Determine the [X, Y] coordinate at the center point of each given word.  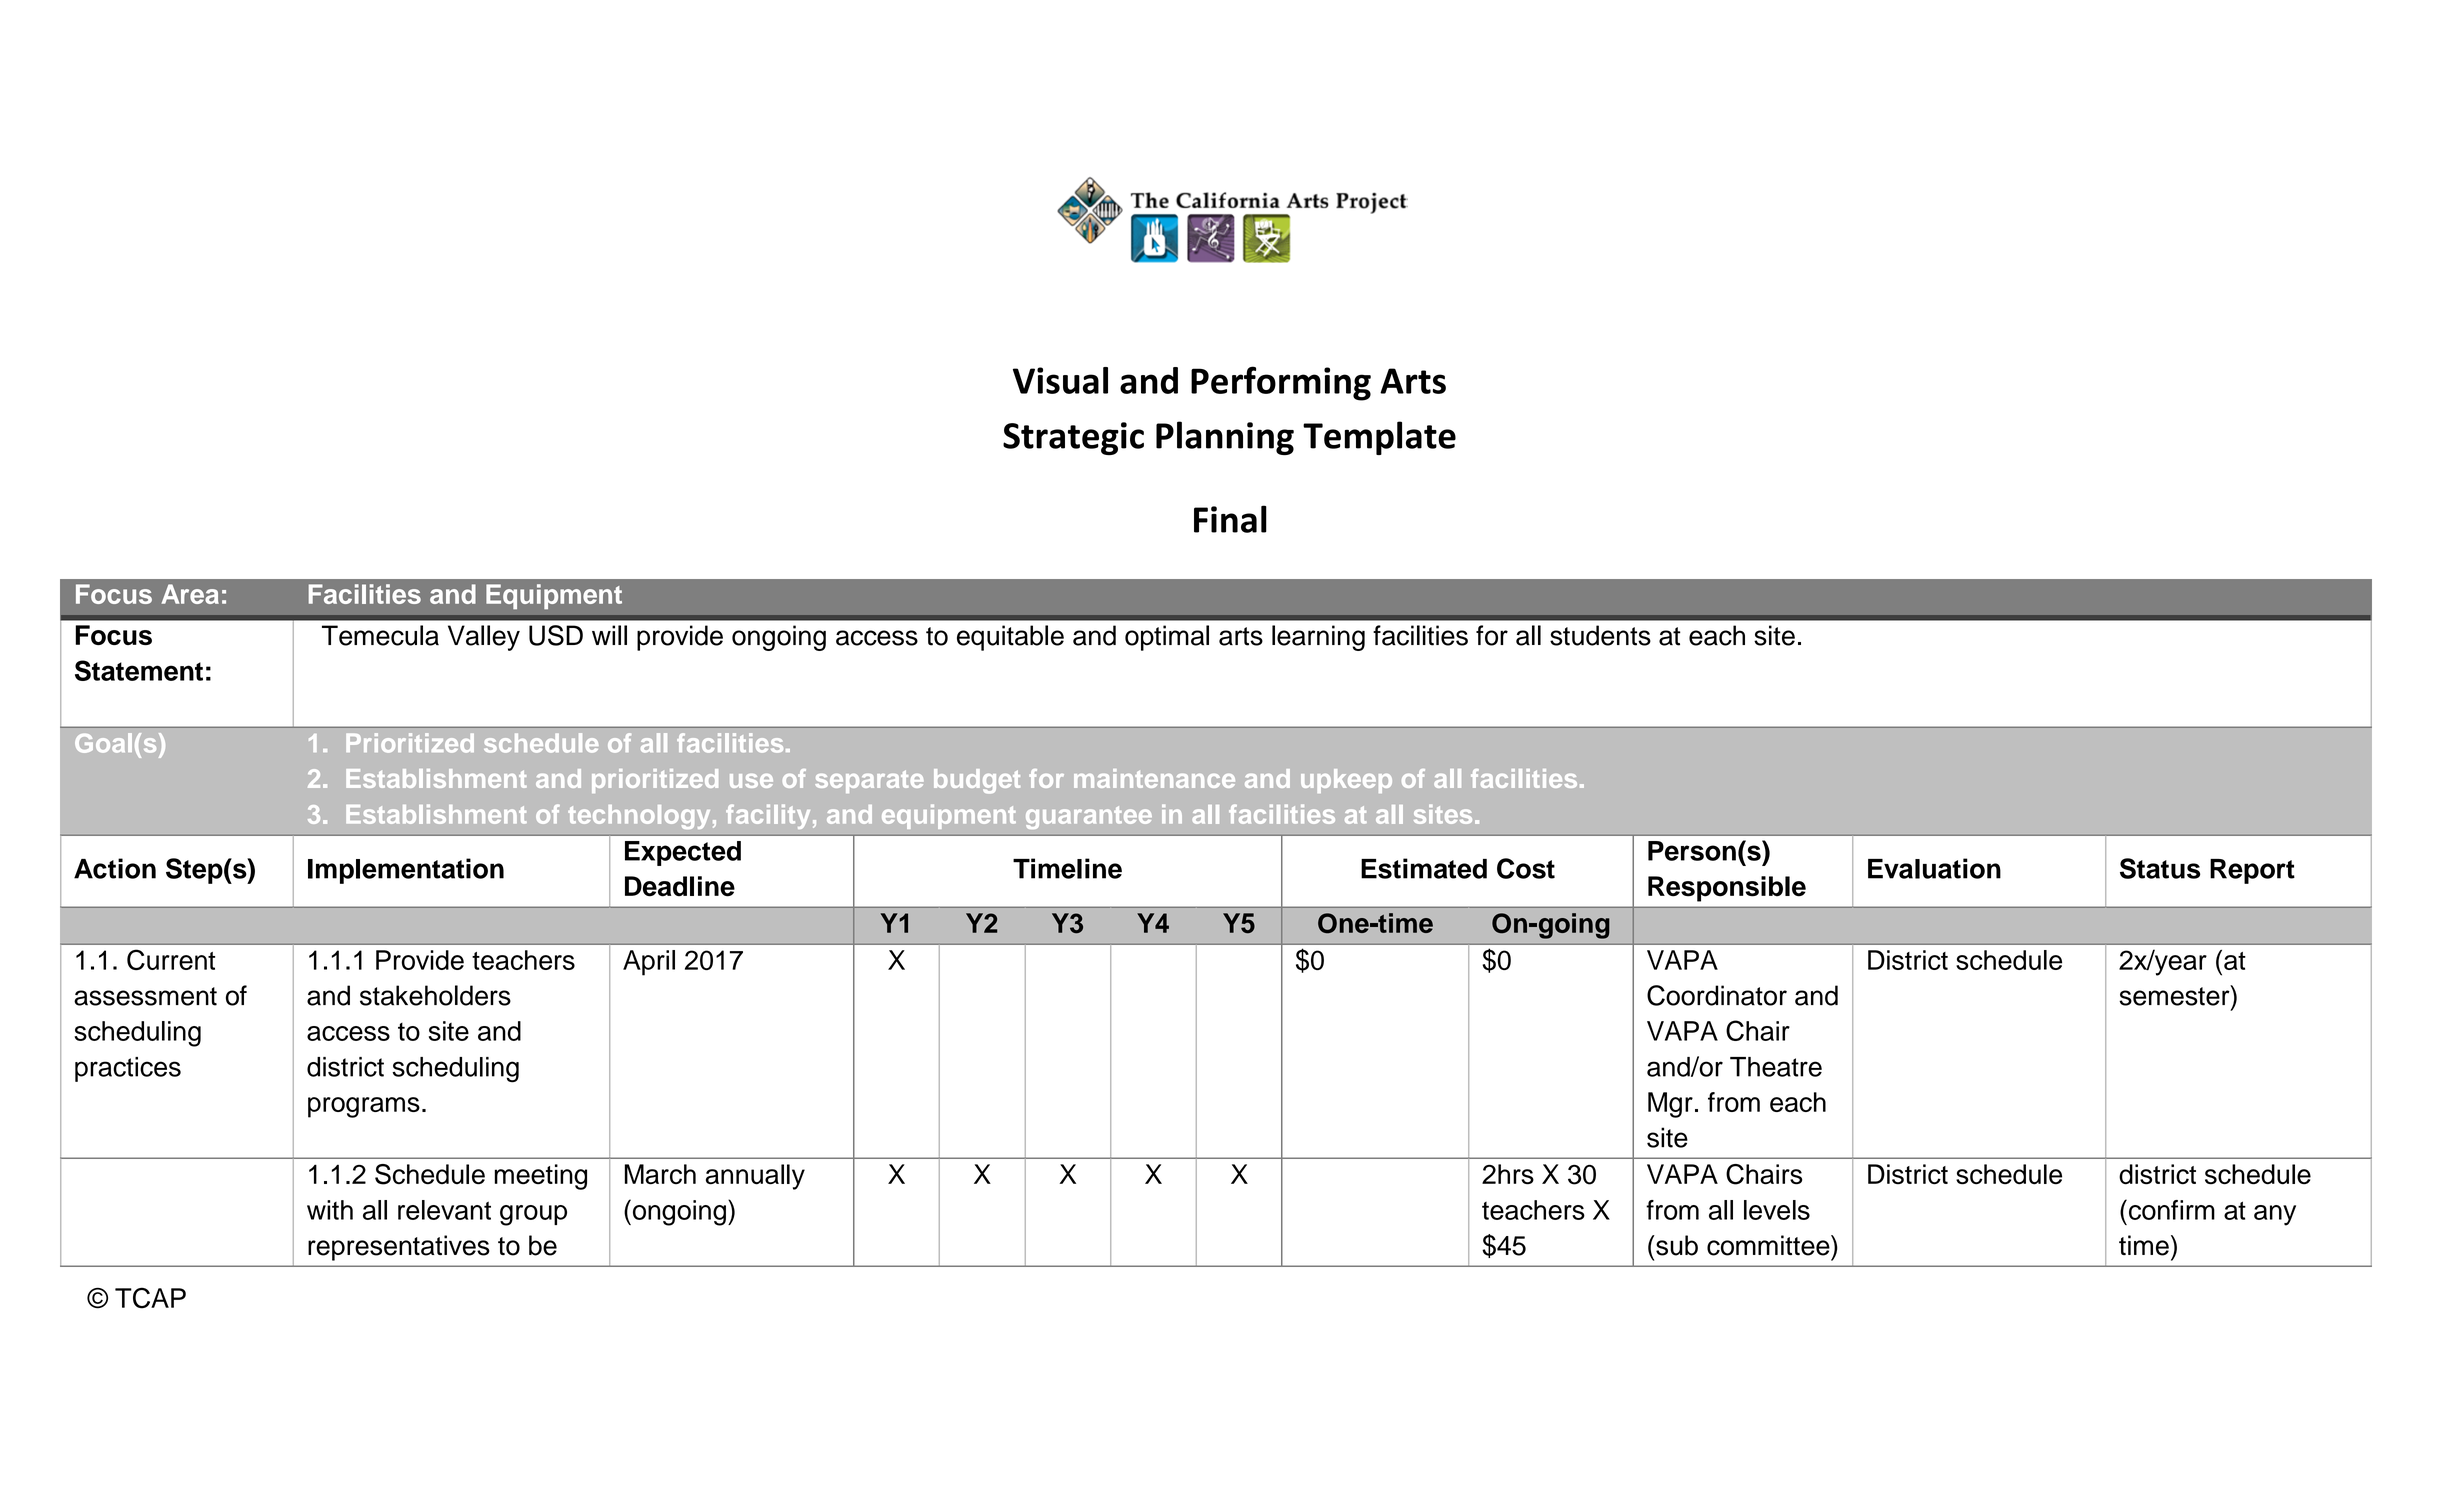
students [1600, 635]
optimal [1167, 638]
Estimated [1424, 868]
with [330, 1210]
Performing [1281, 383]
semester [2175, 995]
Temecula [380, 635]
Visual [1060, 380]
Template [1379, 438]
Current [171, 959]
